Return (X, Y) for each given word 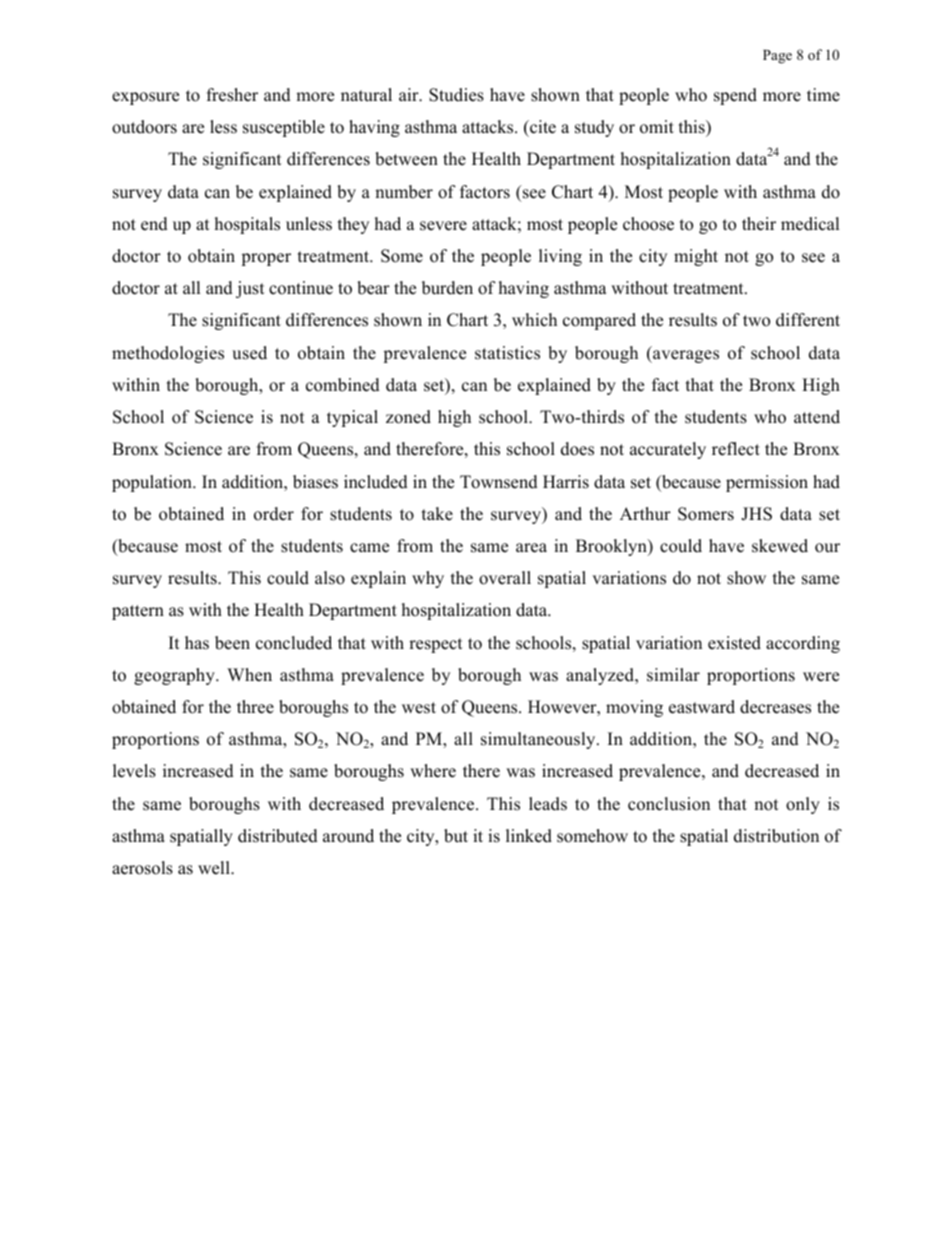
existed (734, 643)
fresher (232, 95)
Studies (456, 95)
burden (447, 288)
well (215, 868)
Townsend (499, 482)
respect (436, 645)
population (153, 483)
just (250, 289)
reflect (736, 449)
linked (529, 836)
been (232, 643)
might (696, 257)
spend (735, 96)
